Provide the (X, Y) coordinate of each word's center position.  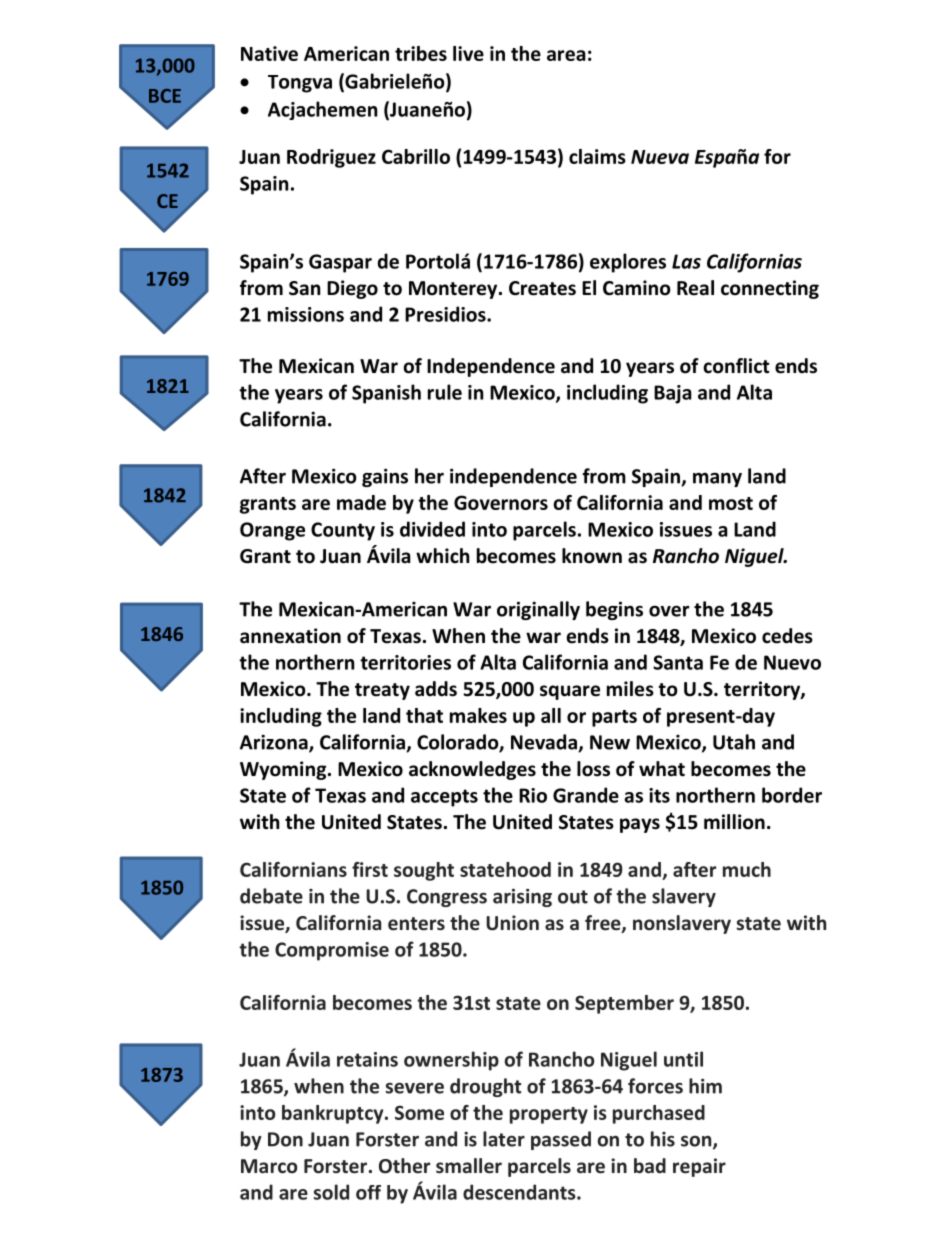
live (468, 53)
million (734, 822)
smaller (469, 1166)
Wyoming (284, 770)
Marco (269, 1166)
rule (445, 392)
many (717, 479)
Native (269, 53)
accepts (444, 798)
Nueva (660, 157)
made (361, 502)
